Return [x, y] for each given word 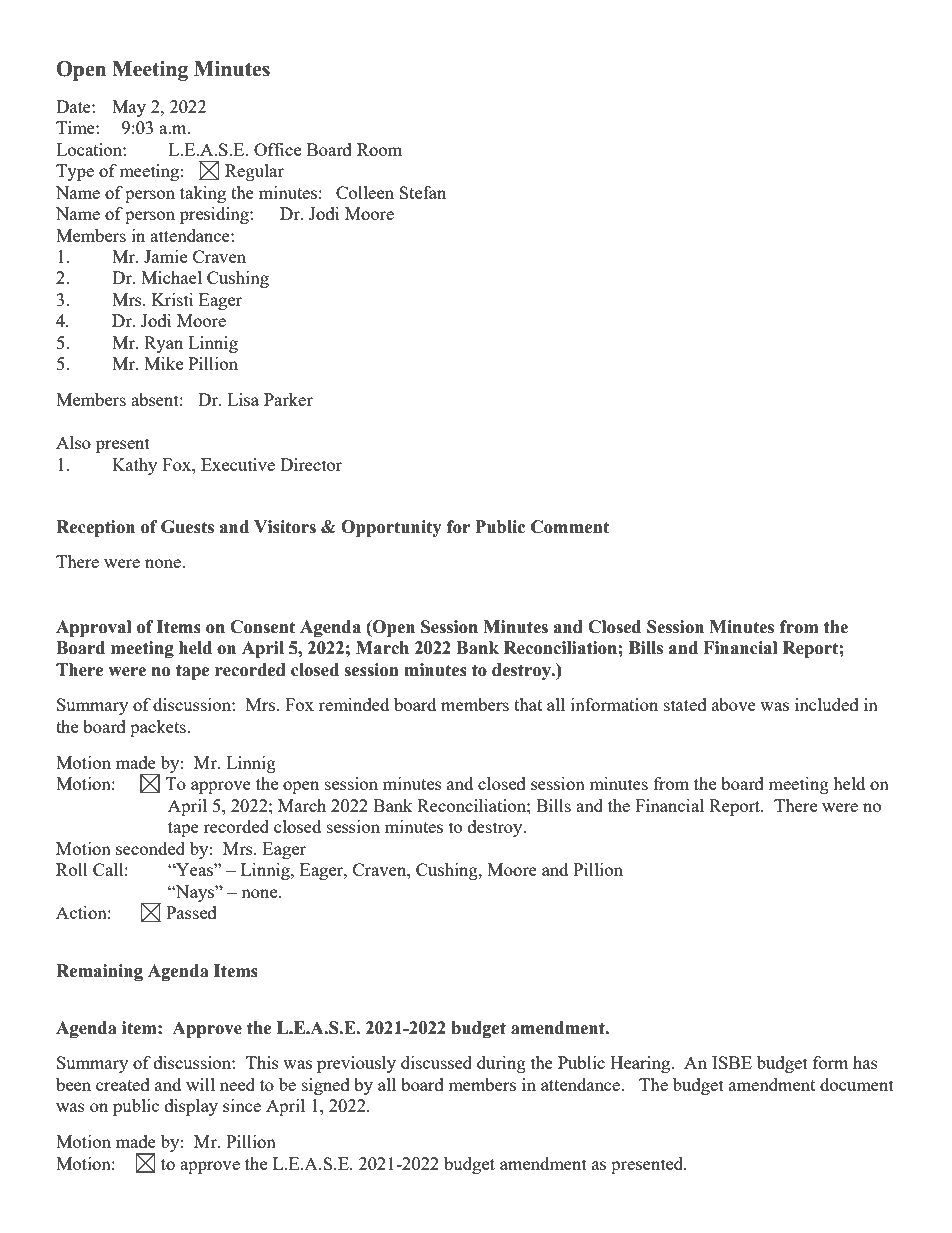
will [200, 1084]
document [857, 1084]
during [501, 1064]
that [528, 704]
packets [159, 728]
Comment [570, 527]
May [129, 108]
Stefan [422, 192]
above [734, 704]
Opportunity [391, 528]
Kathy [134, 466]
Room [379, 149]
